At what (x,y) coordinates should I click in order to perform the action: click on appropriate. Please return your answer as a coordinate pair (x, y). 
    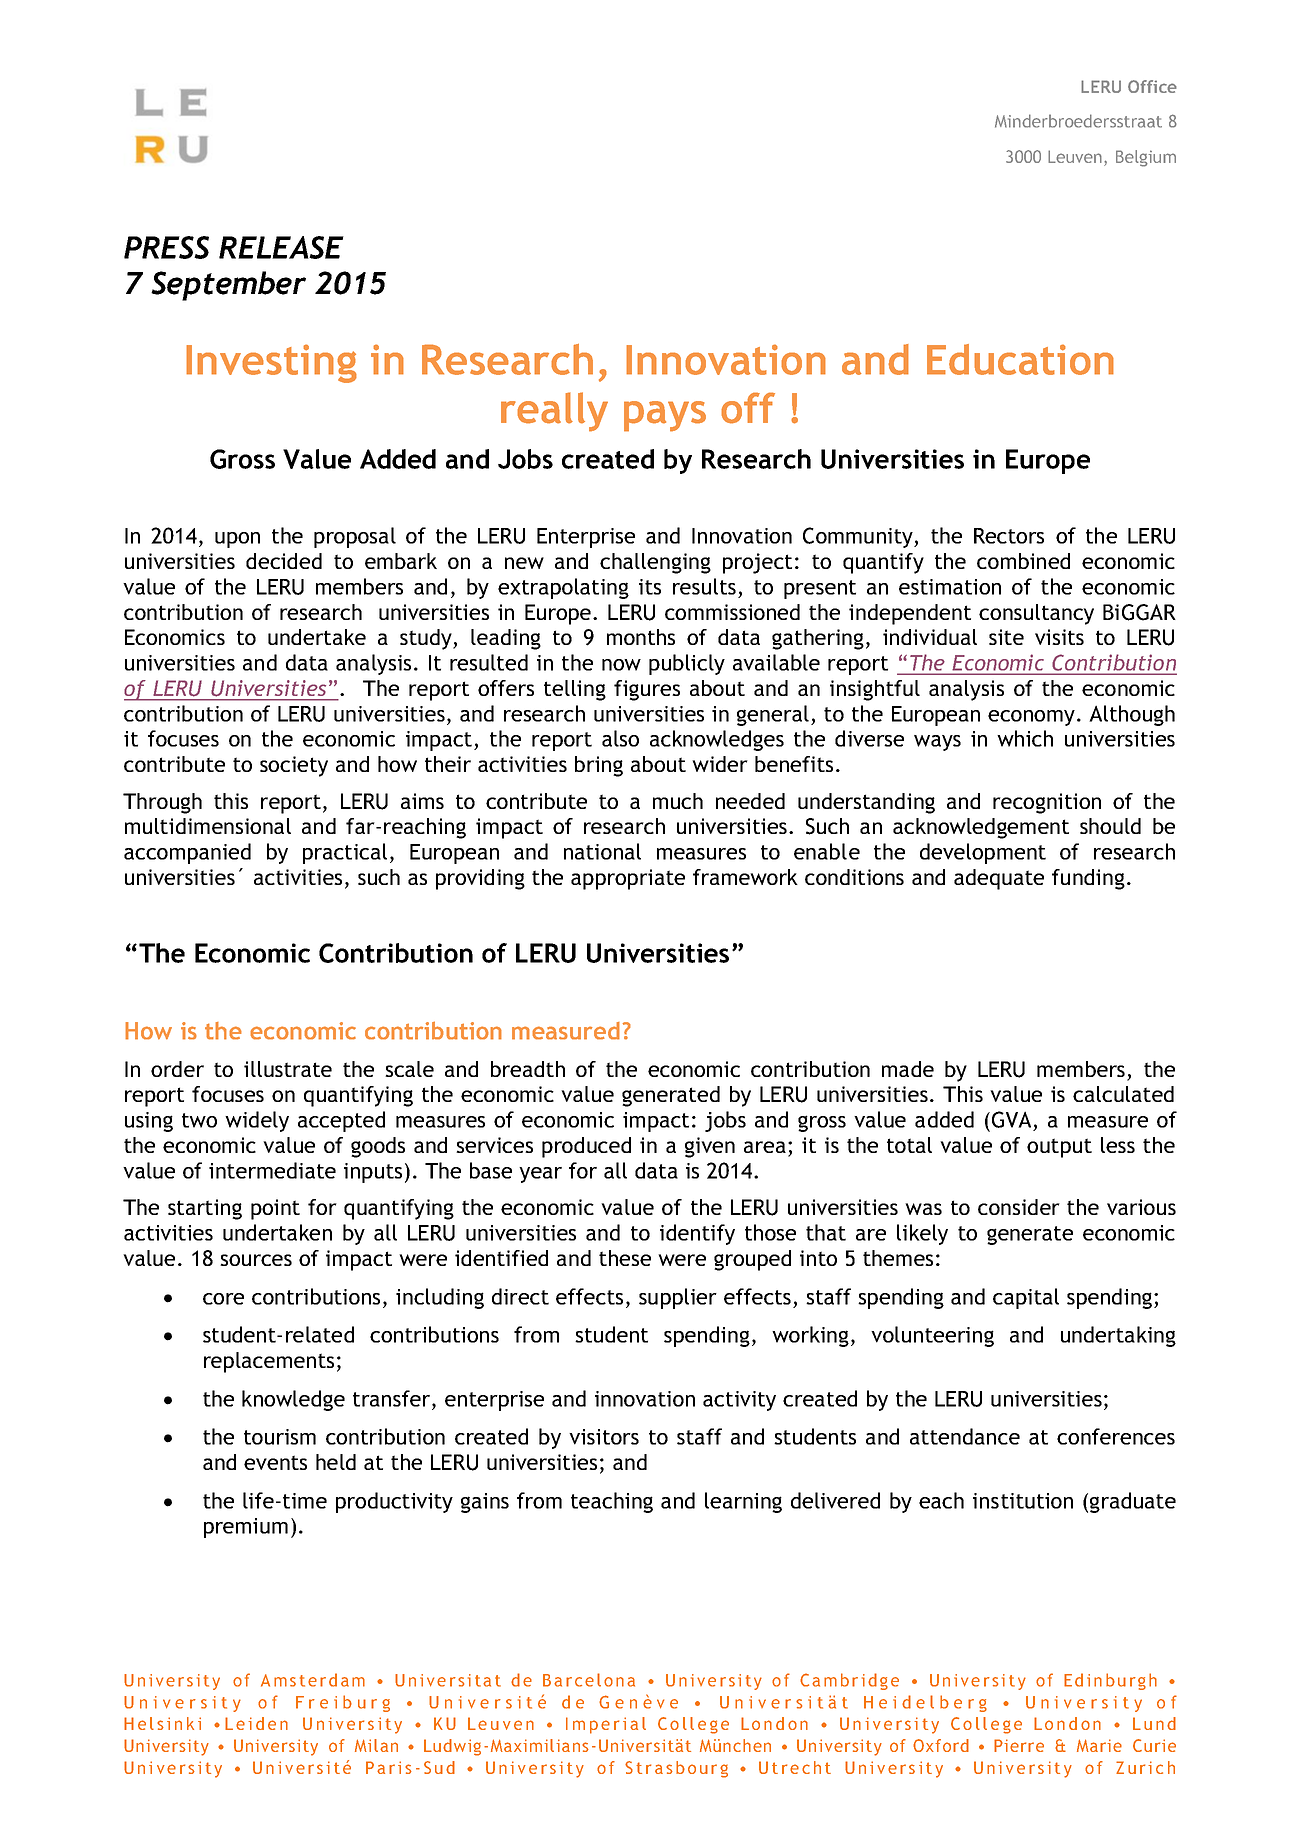
    Looking at the image, I should click on (628, 879).
